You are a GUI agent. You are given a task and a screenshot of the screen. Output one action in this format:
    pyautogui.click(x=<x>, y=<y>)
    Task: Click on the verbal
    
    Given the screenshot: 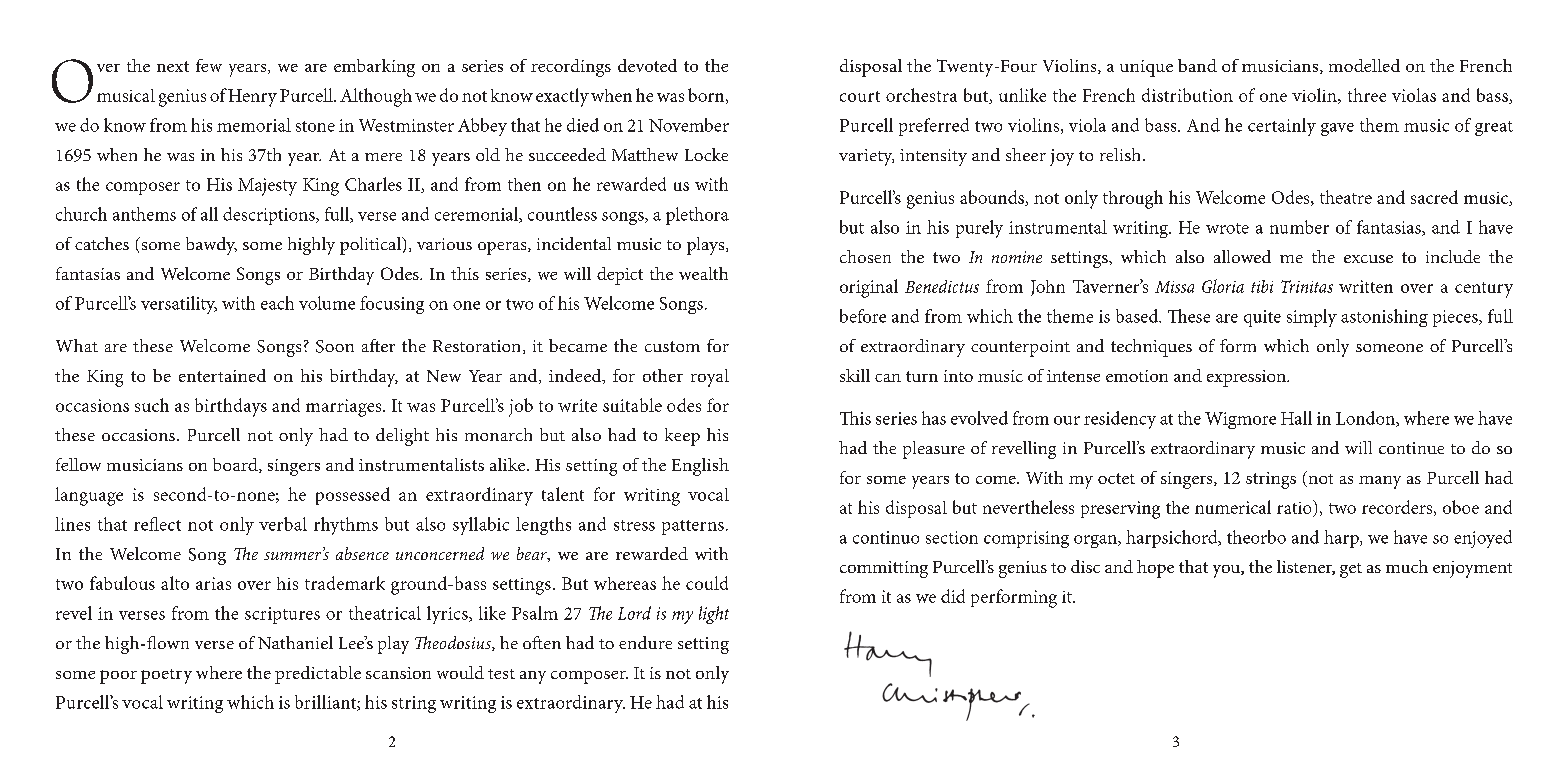 What is the action you would take?
    pyautogui.click(x=283, y=524)
